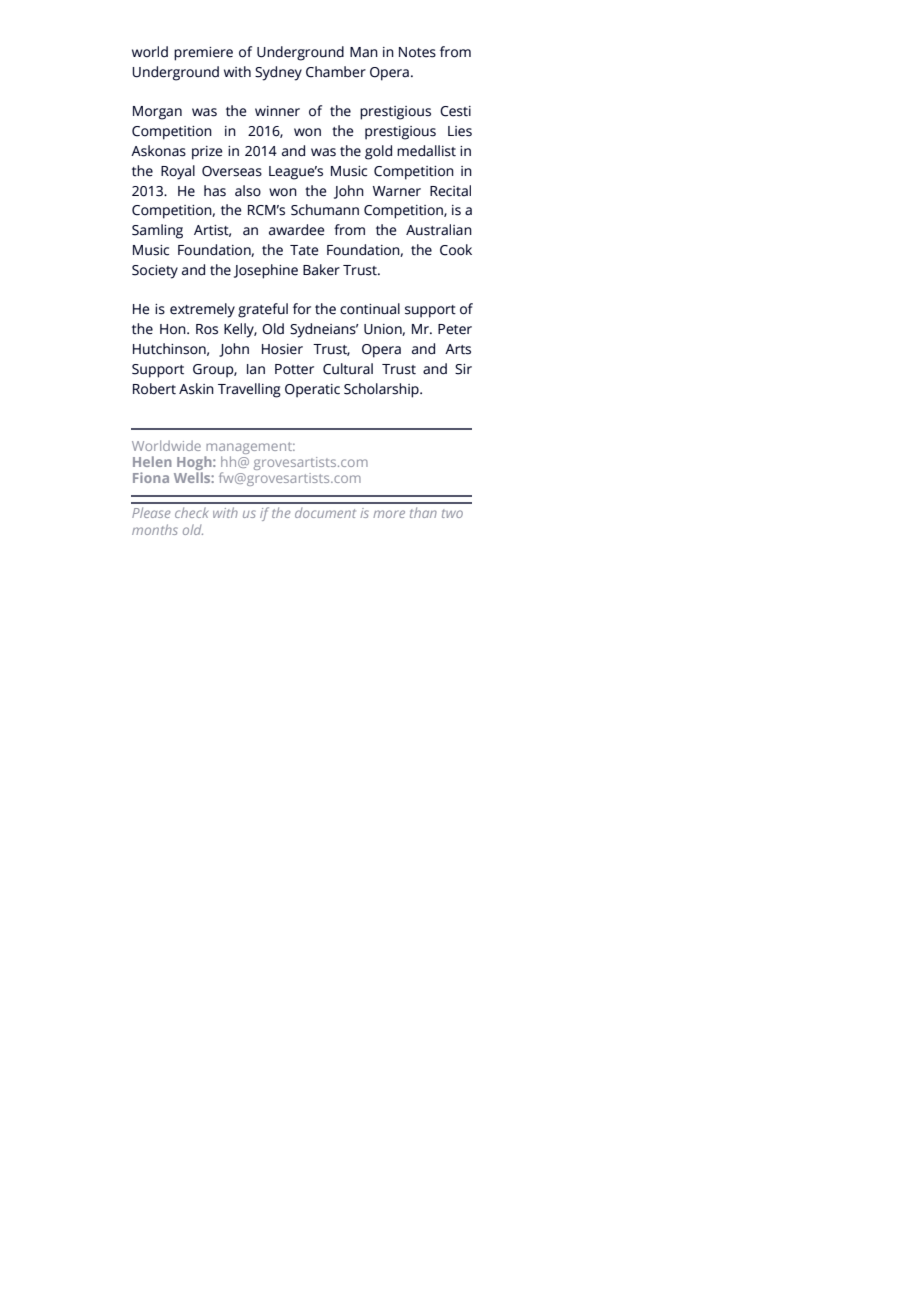  I want to click on check, so click(191, 512).
